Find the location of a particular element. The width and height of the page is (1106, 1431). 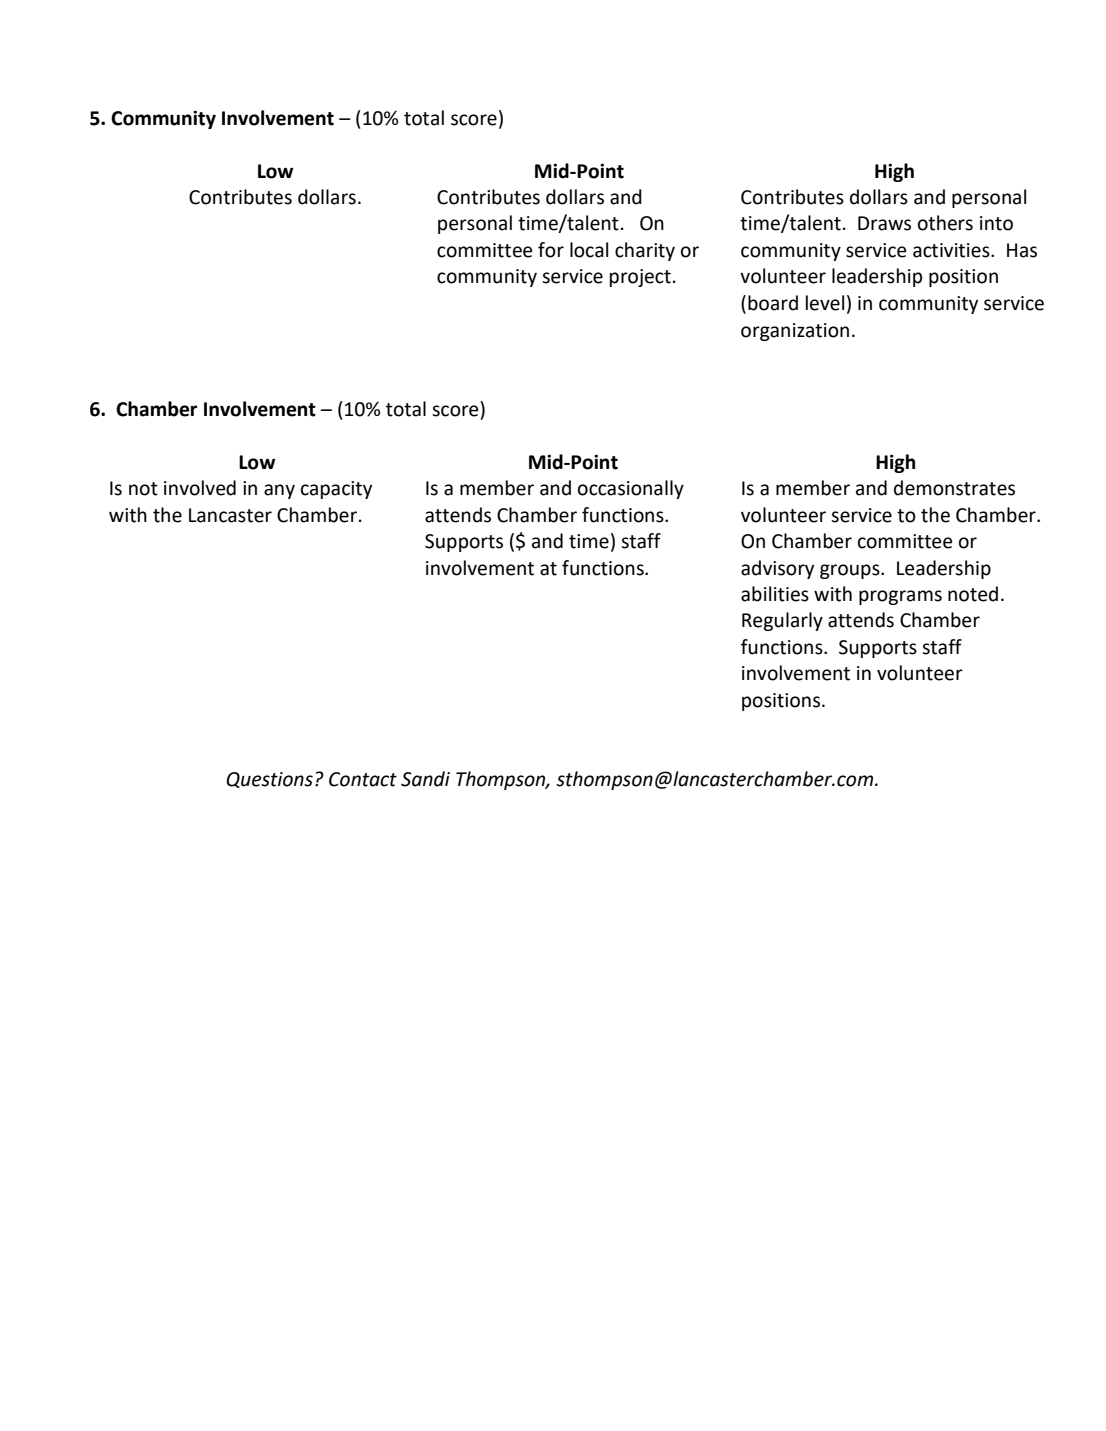

any is located at coordinates (279, 491).
